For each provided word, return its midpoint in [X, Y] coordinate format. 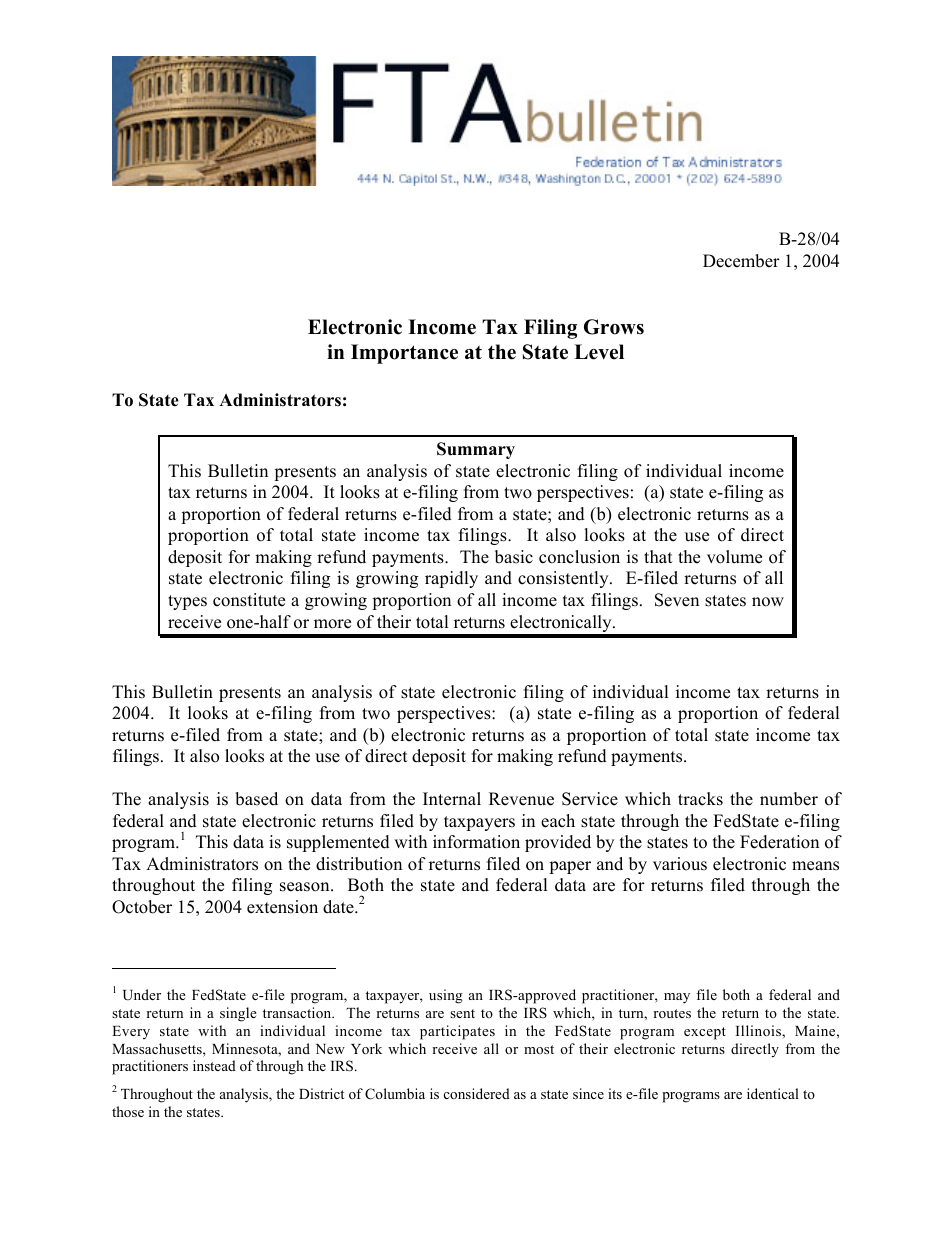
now [768, 602]
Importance [404, 354]
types [187, 602]
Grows [614, 327]
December [741, 261]
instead [214, 1065]
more [332, 624]
